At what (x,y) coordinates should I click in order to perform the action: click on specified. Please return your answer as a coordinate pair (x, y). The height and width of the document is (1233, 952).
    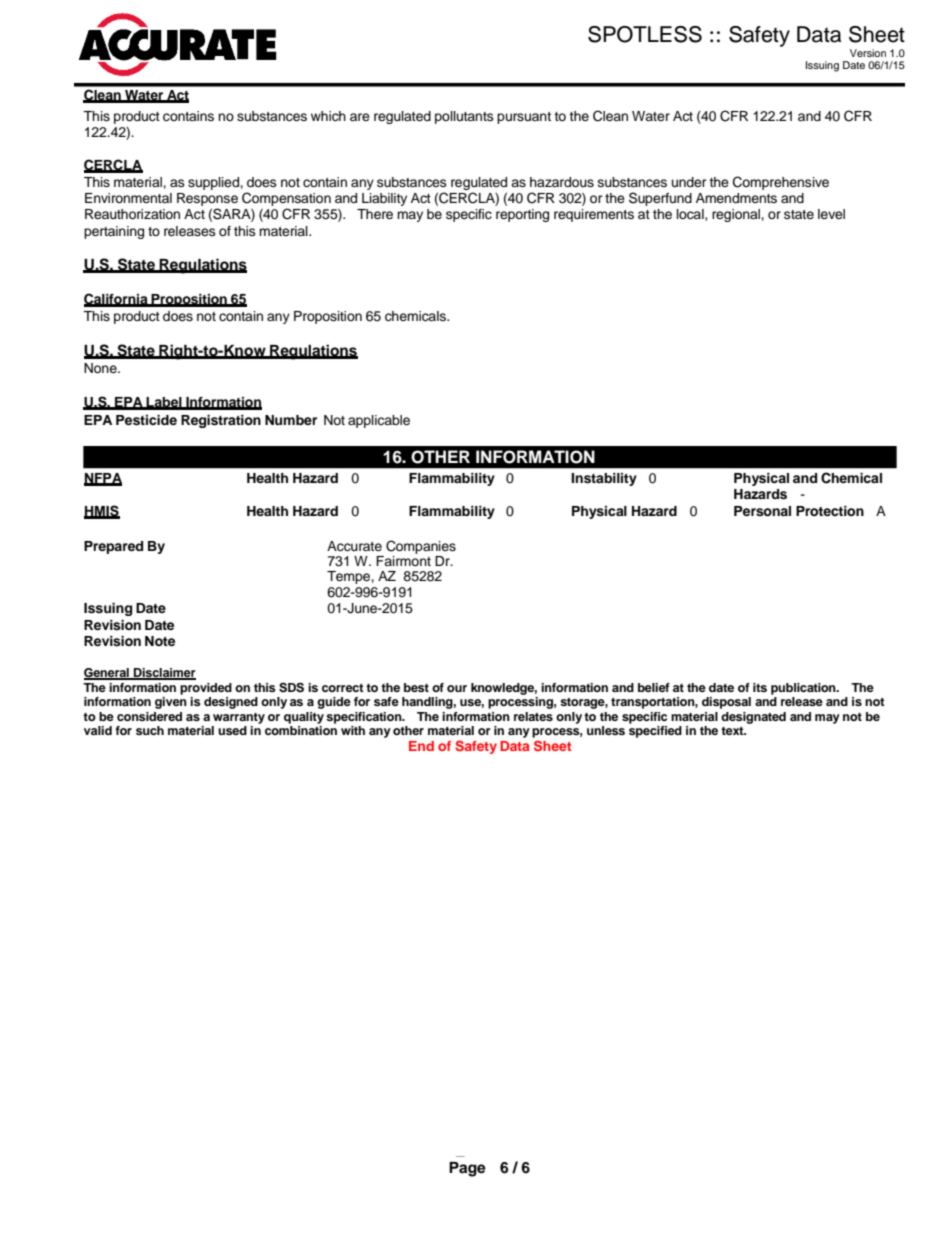
    Looking at the image, I should click on (655, 730).
